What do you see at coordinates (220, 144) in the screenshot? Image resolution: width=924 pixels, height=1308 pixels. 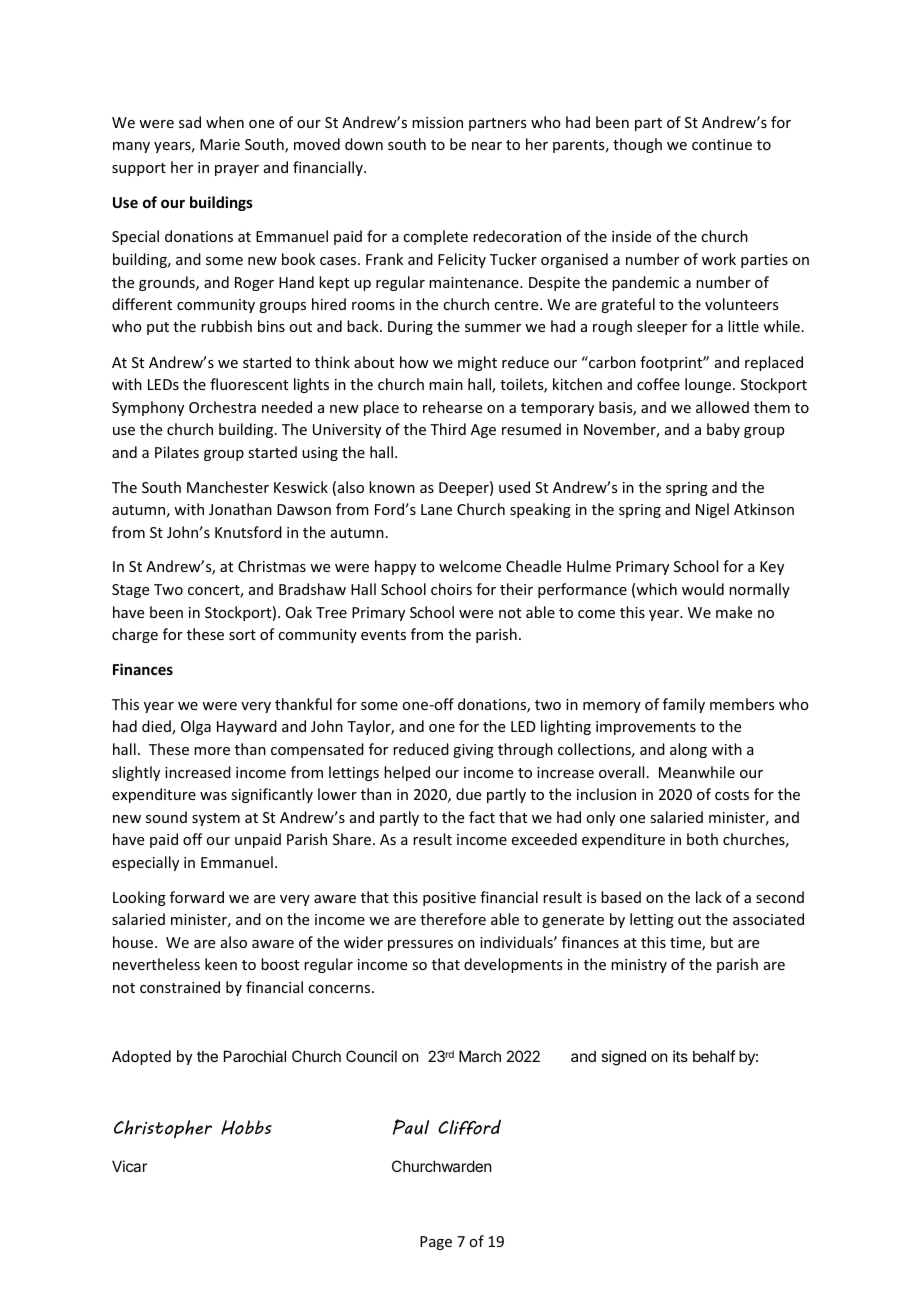 I see `Marie` at bounding box center [220, 144].
